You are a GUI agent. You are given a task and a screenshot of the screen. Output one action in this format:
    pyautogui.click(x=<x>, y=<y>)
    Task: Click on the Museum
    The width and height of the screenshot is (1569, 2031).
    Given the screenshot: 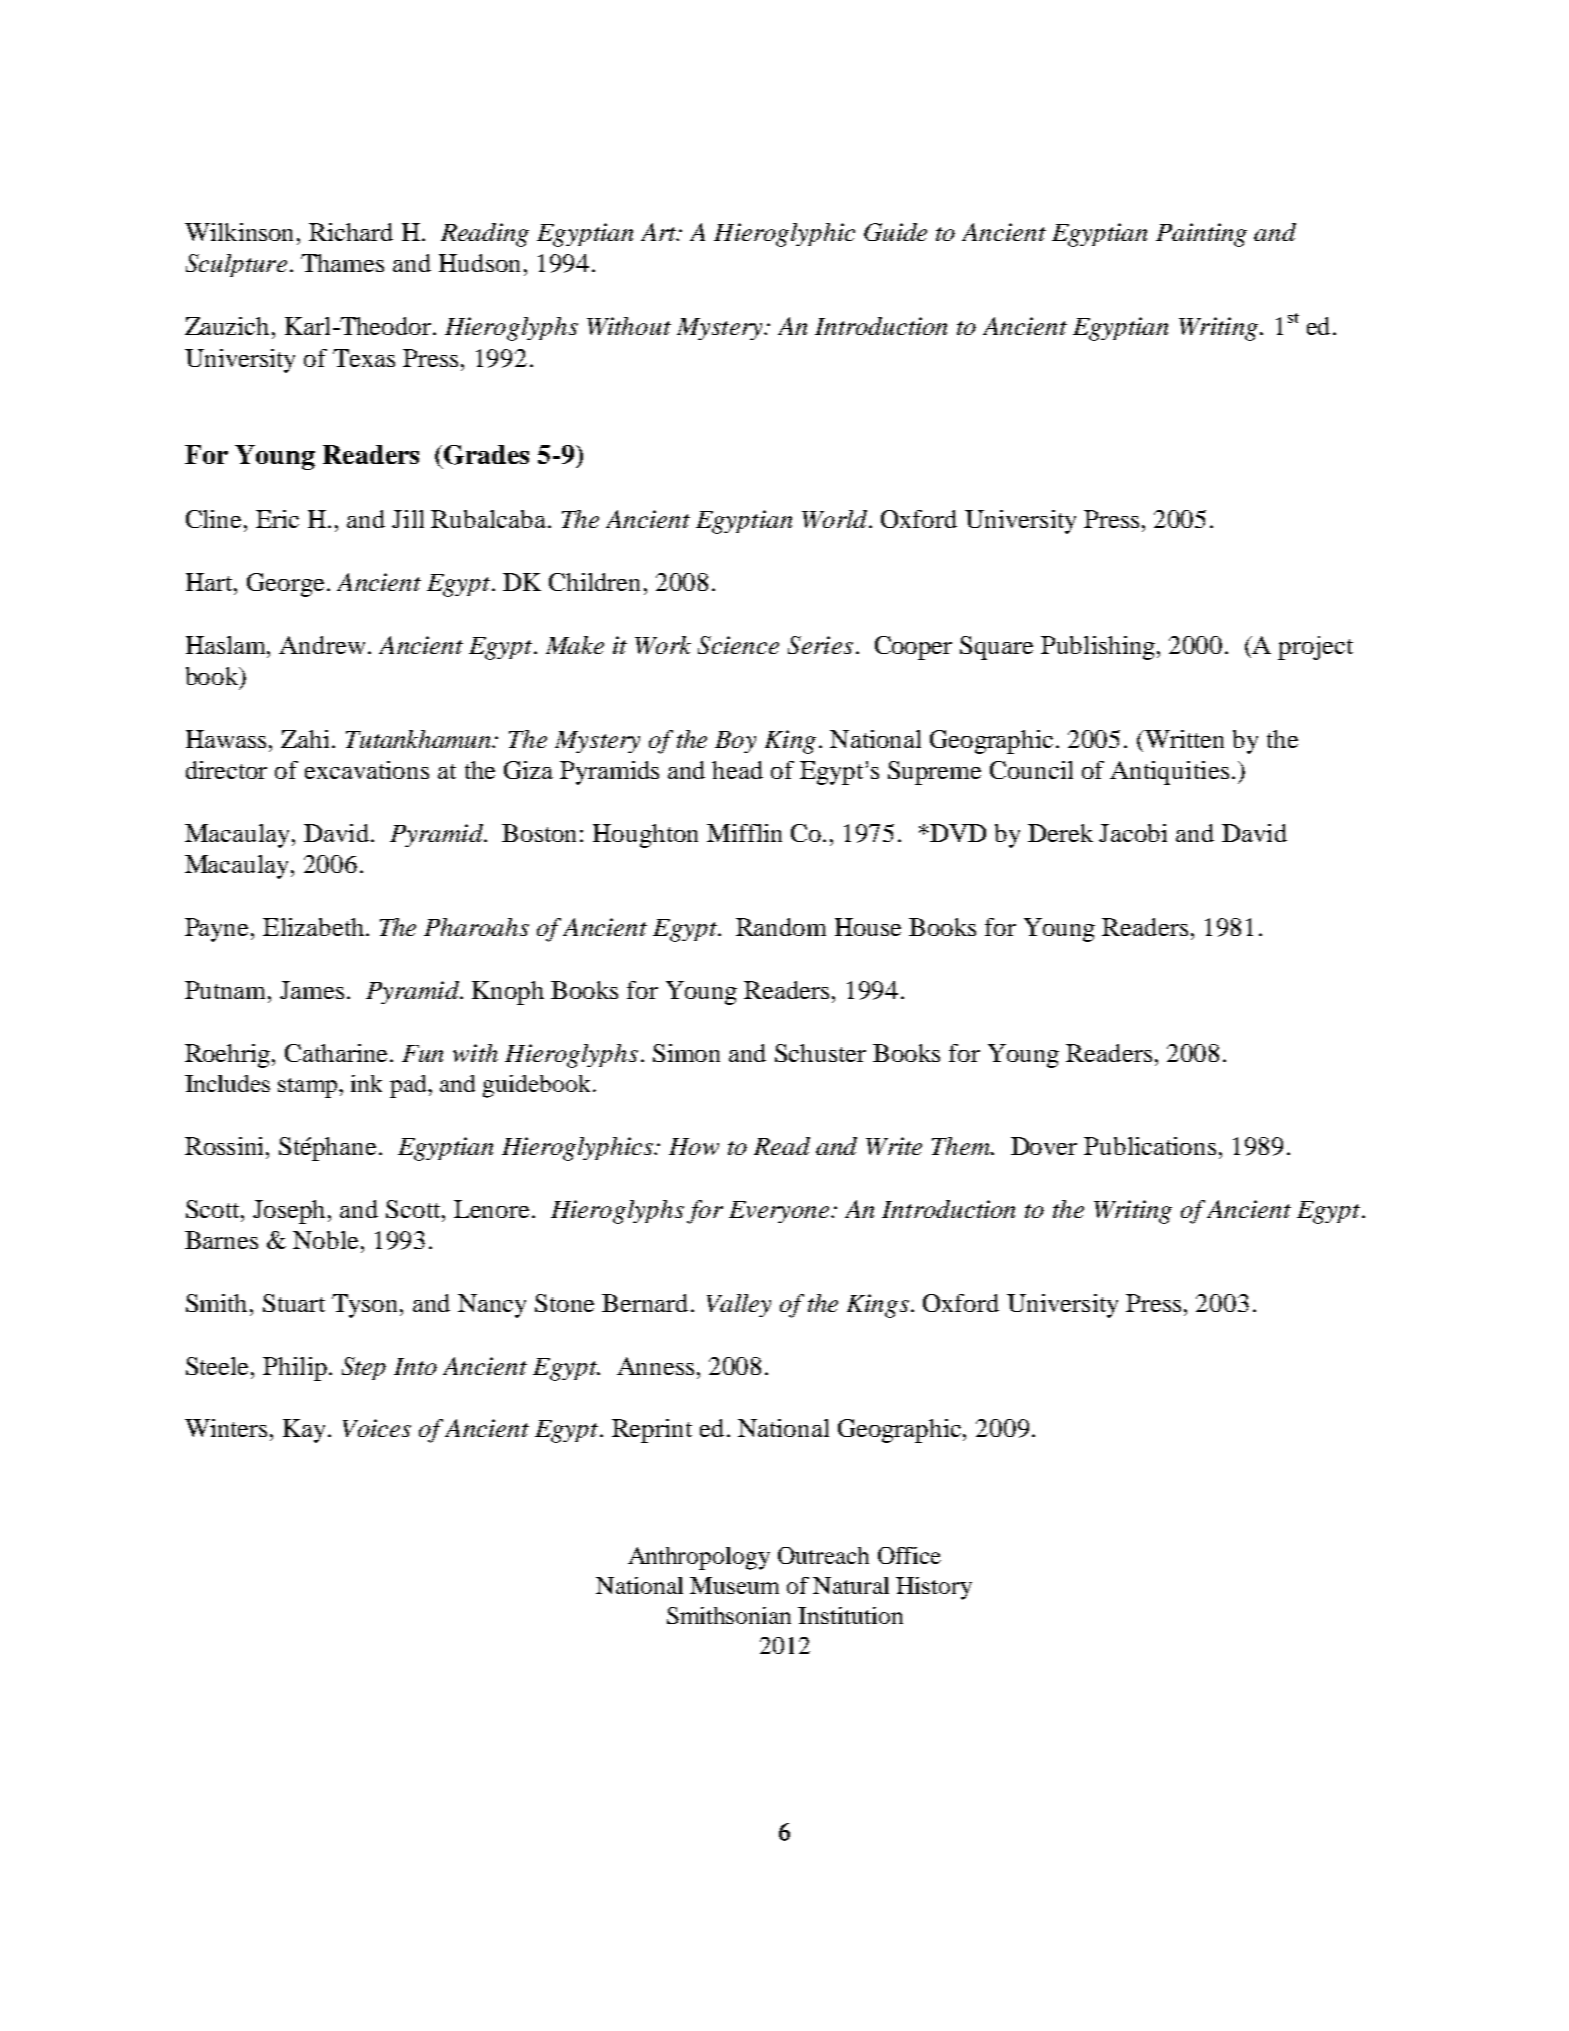 What is the action you would take?
    pyautogui.click(x=734, y=1585)
